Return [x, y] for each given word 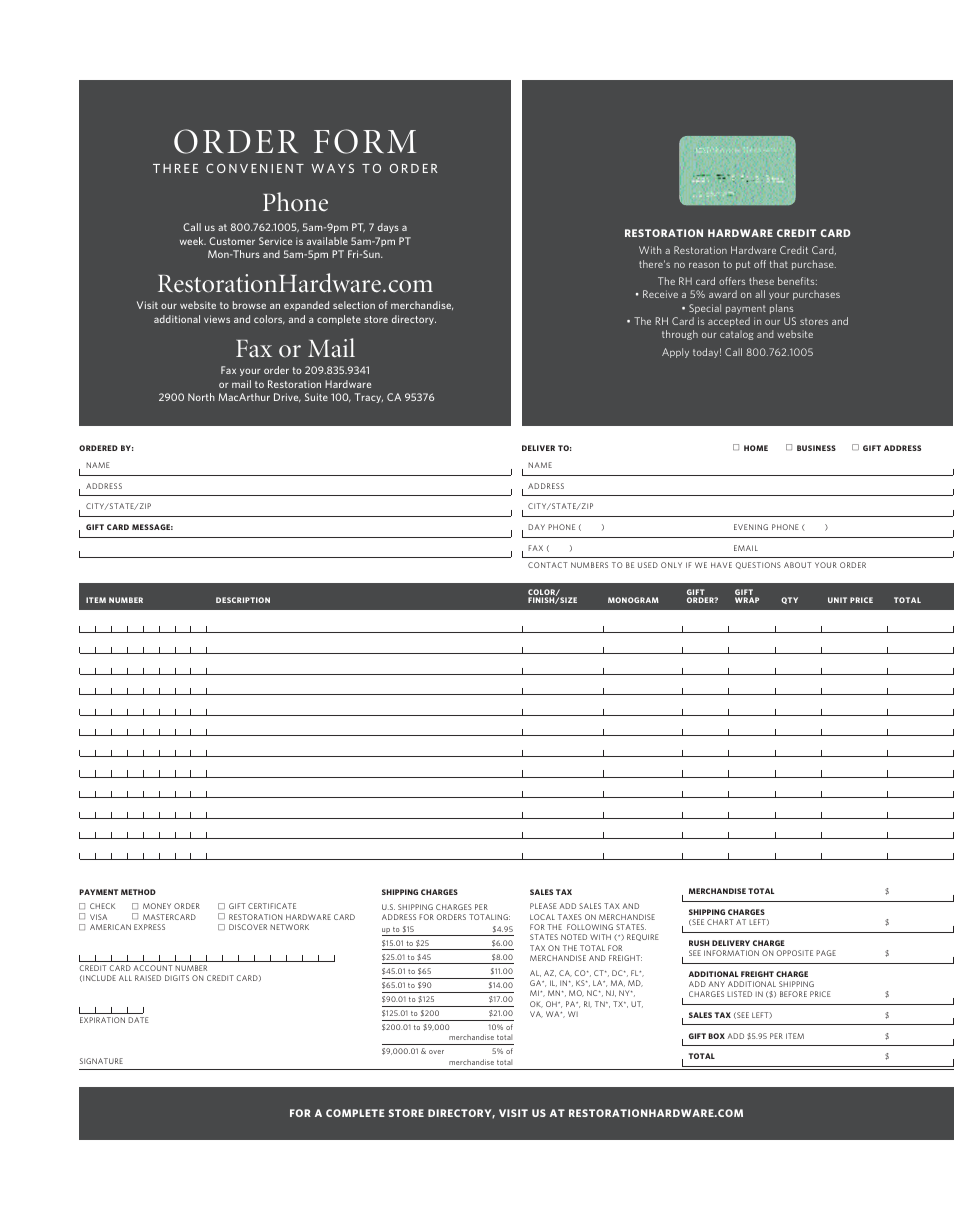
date [138, 1020]
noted [574, 937]
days [388, 228]
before [793, 994]
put [743, 265]
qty [789, 600]
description [243, 600]
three [175, 168]
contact [547, 565]
